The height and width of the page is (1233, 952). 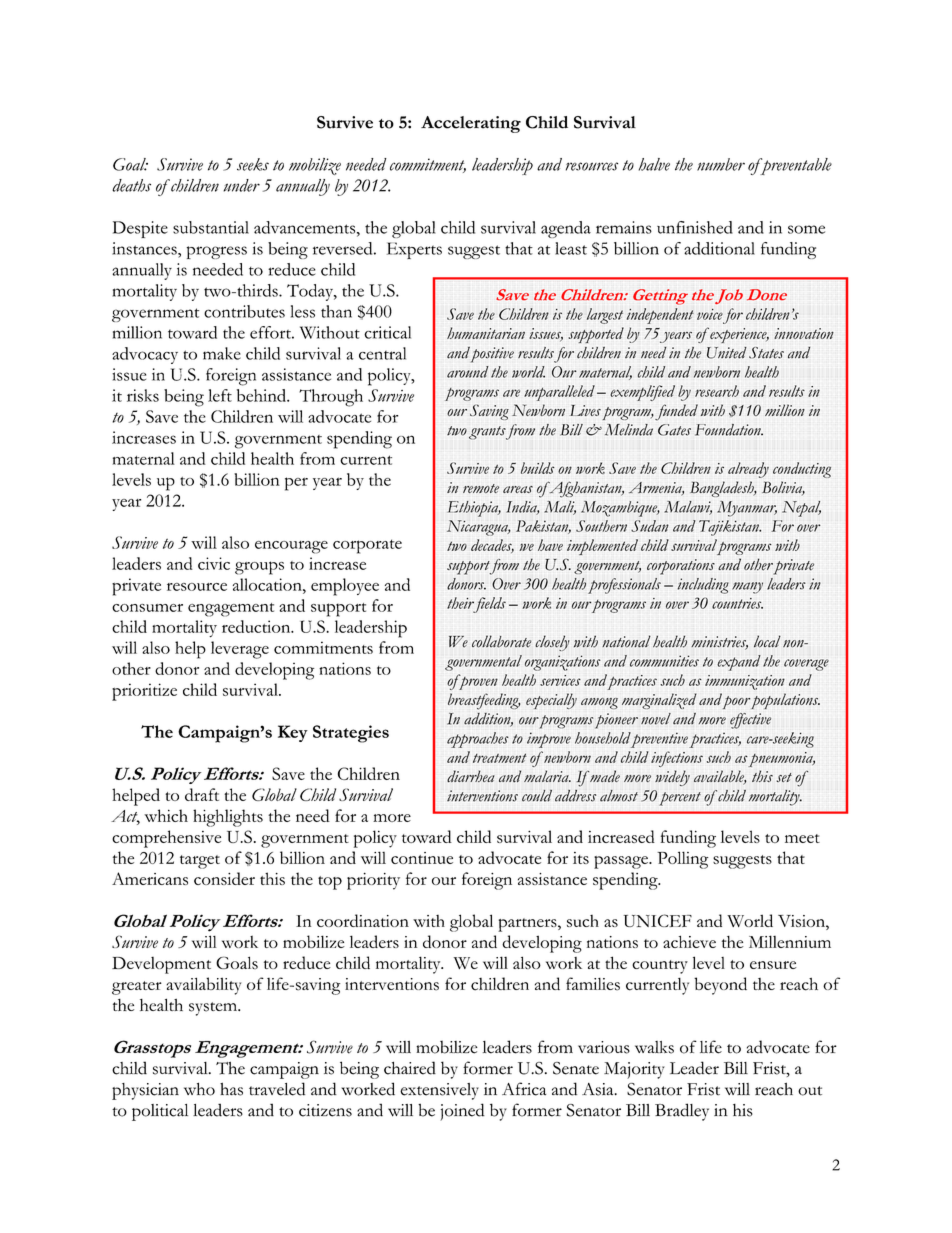 I want to click on target, so click(x=200, y=862).
